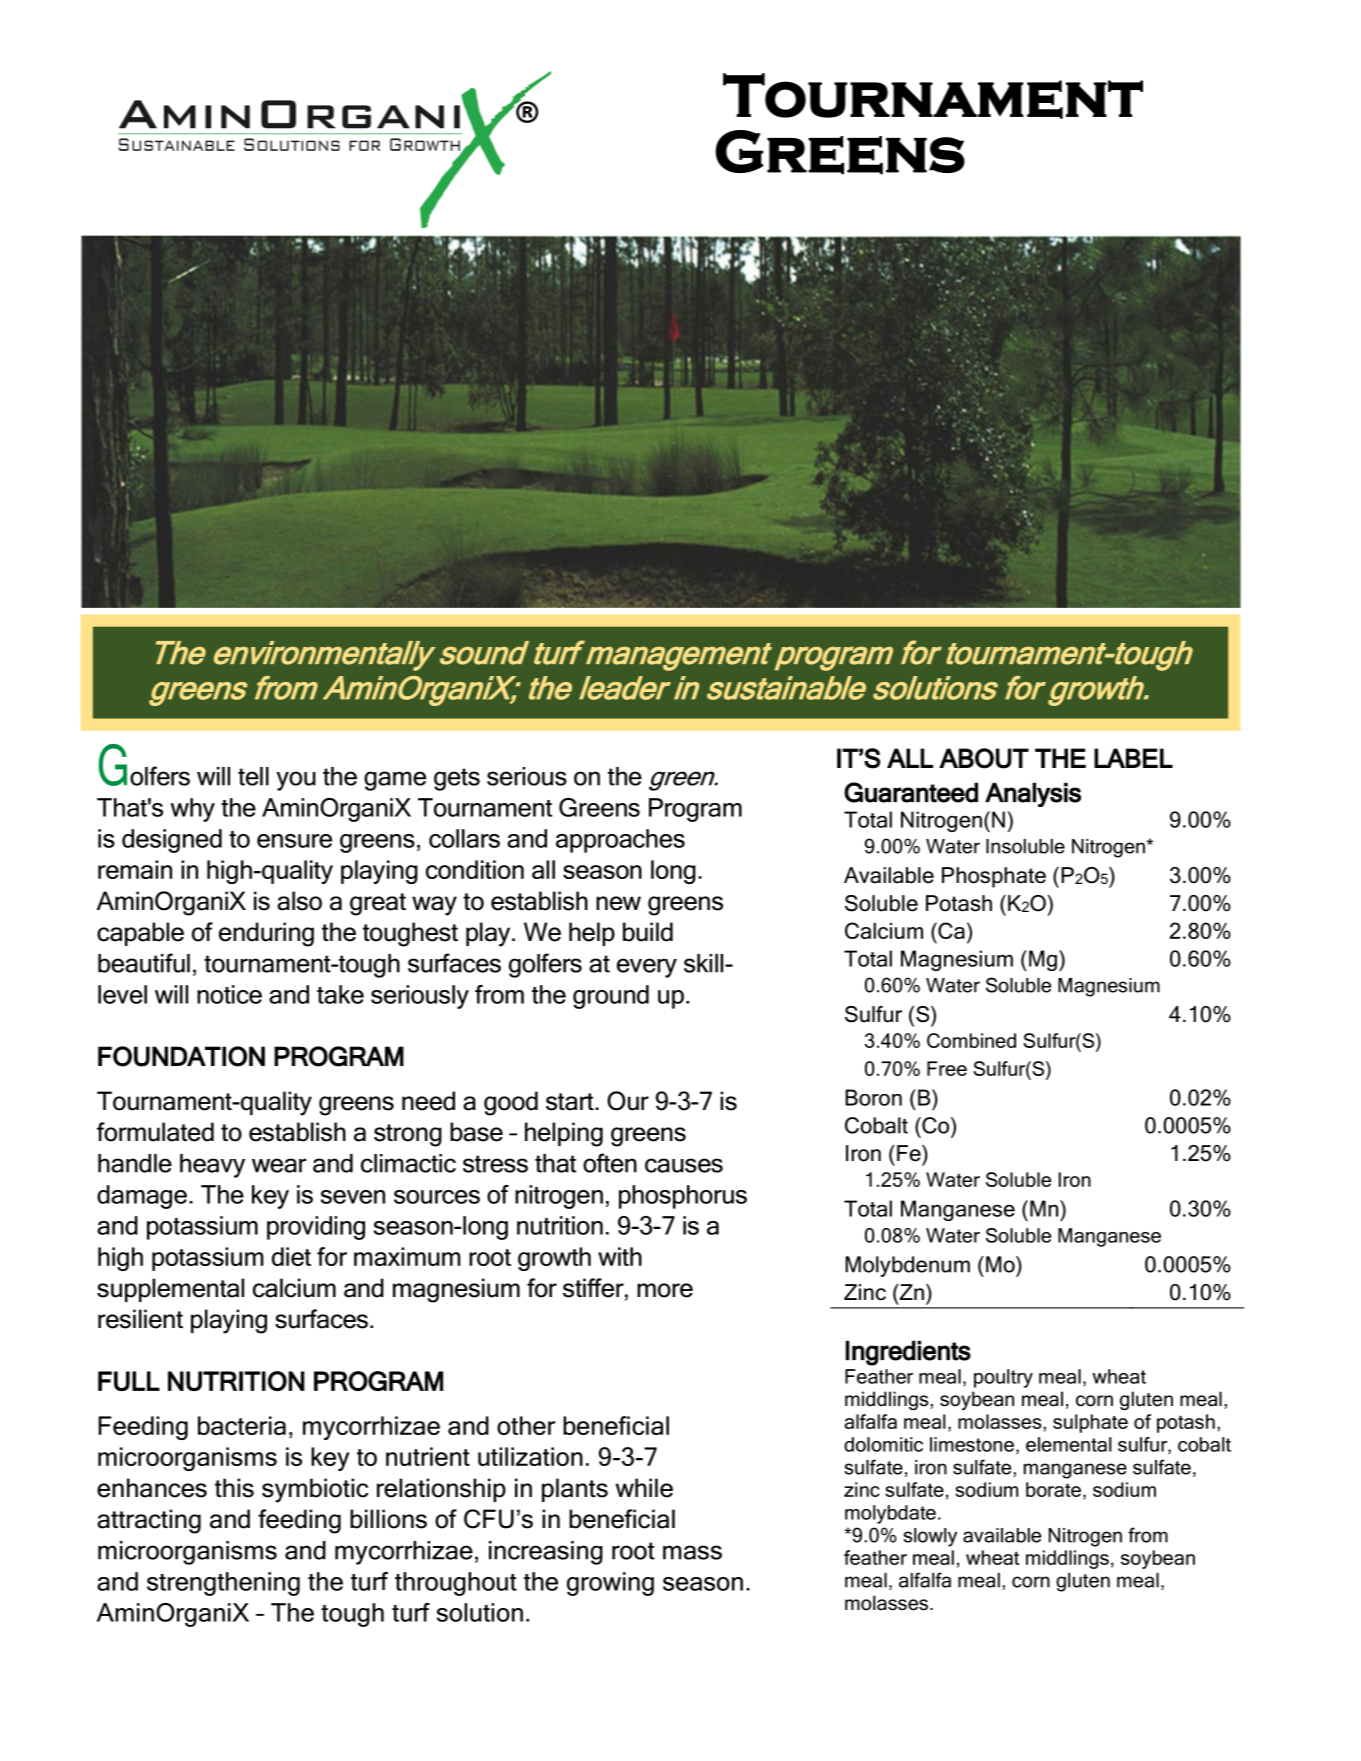 This image has width=1361, height=1761. What do you see at coordinates (223, 1584) in the image?
I see `strengthening` at bounding box center [223, 1584].
